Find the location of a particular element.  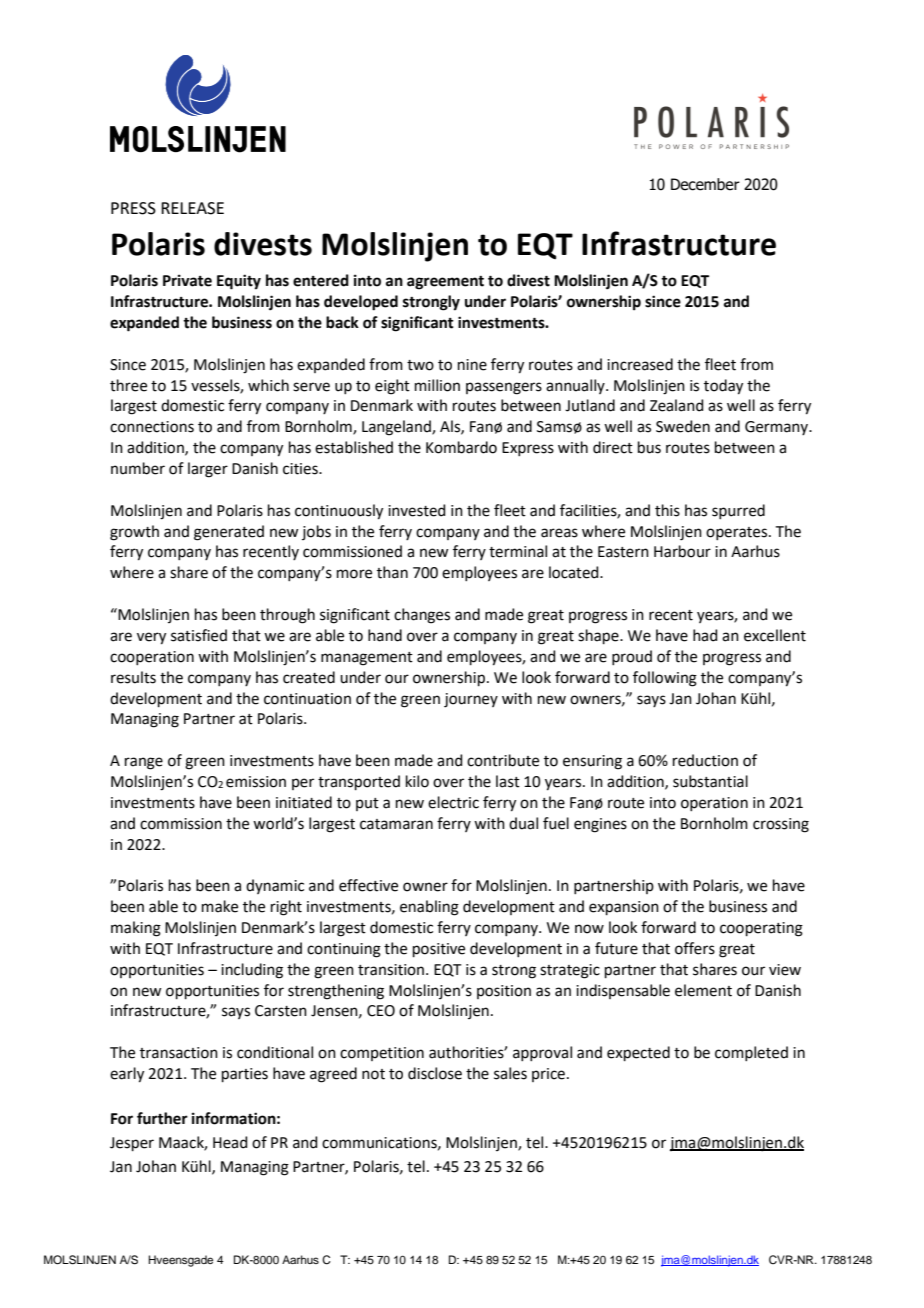

million is located at coordinates (437, 385).
